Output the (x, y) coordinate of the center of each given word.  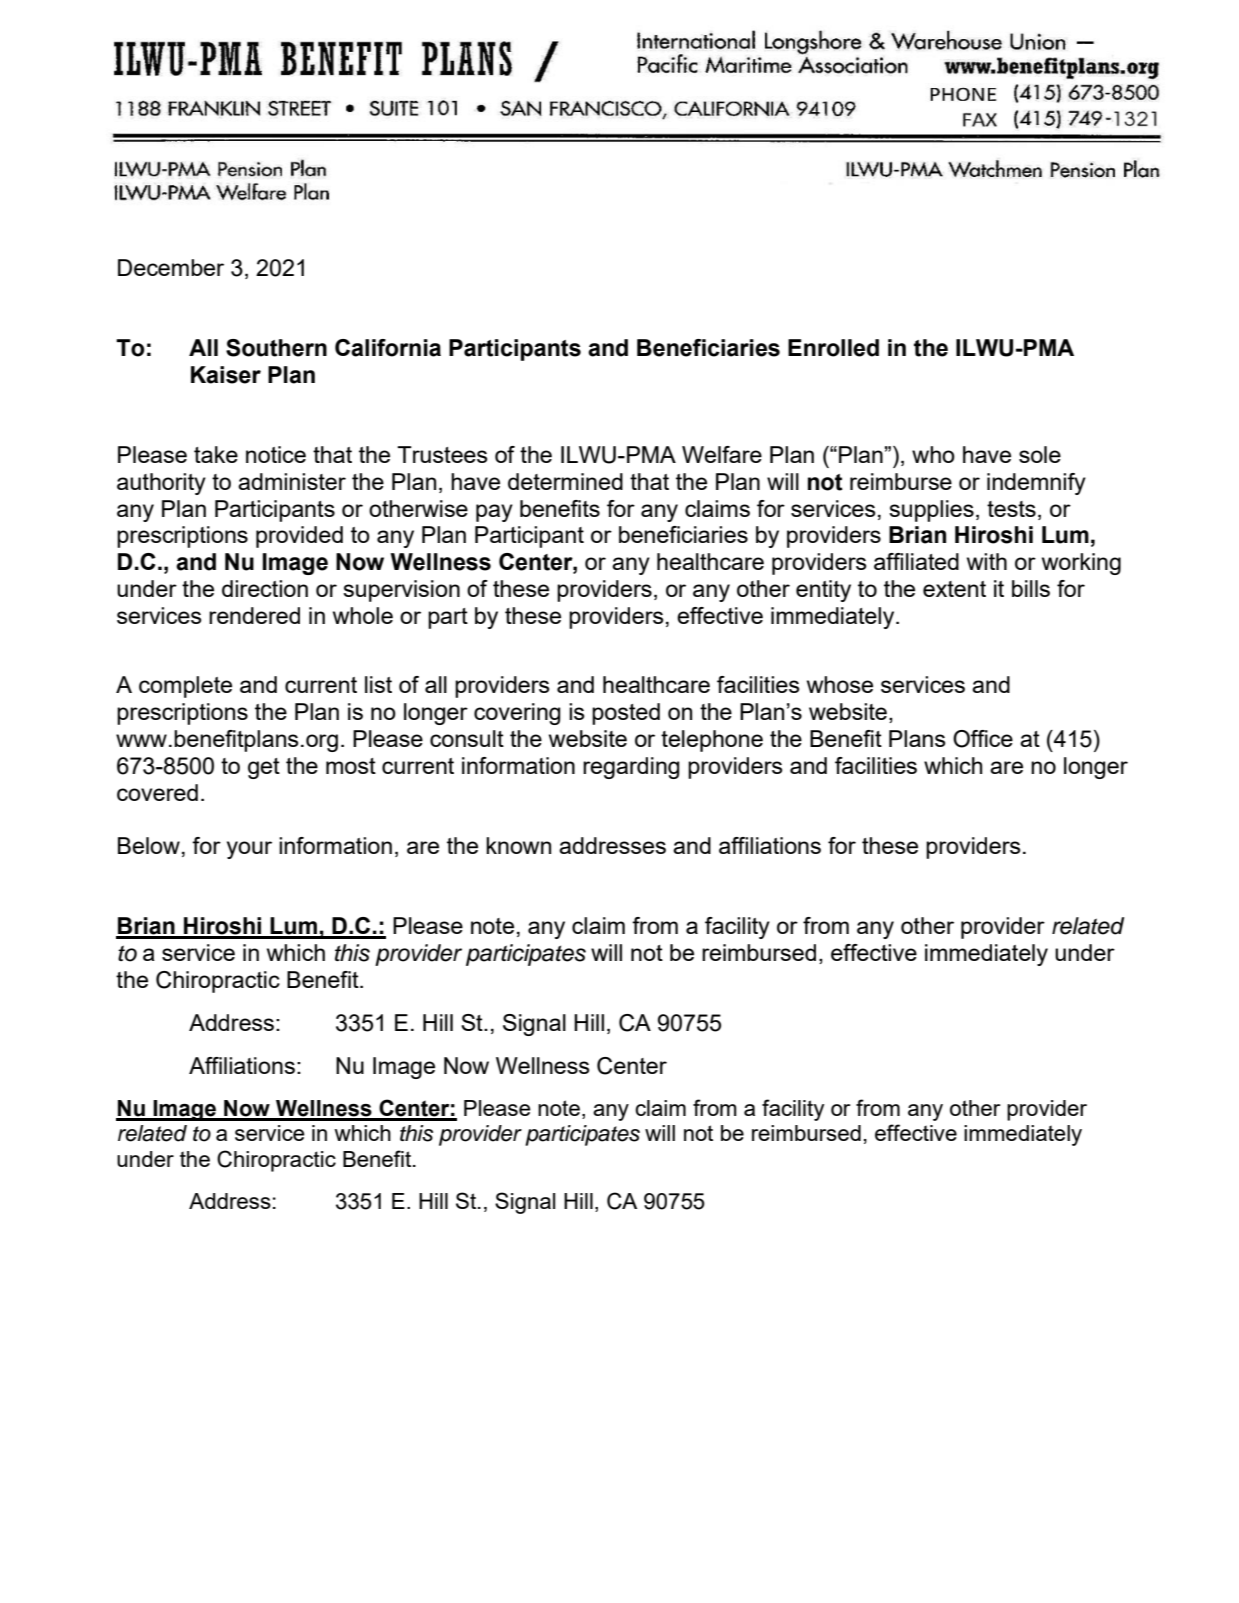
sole (1040, 454)
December (171, 267)
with (987, 561)
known (518, 845)
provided (299, 537)
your (249, 850)
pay (494, 513)
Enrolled (833, 348)
